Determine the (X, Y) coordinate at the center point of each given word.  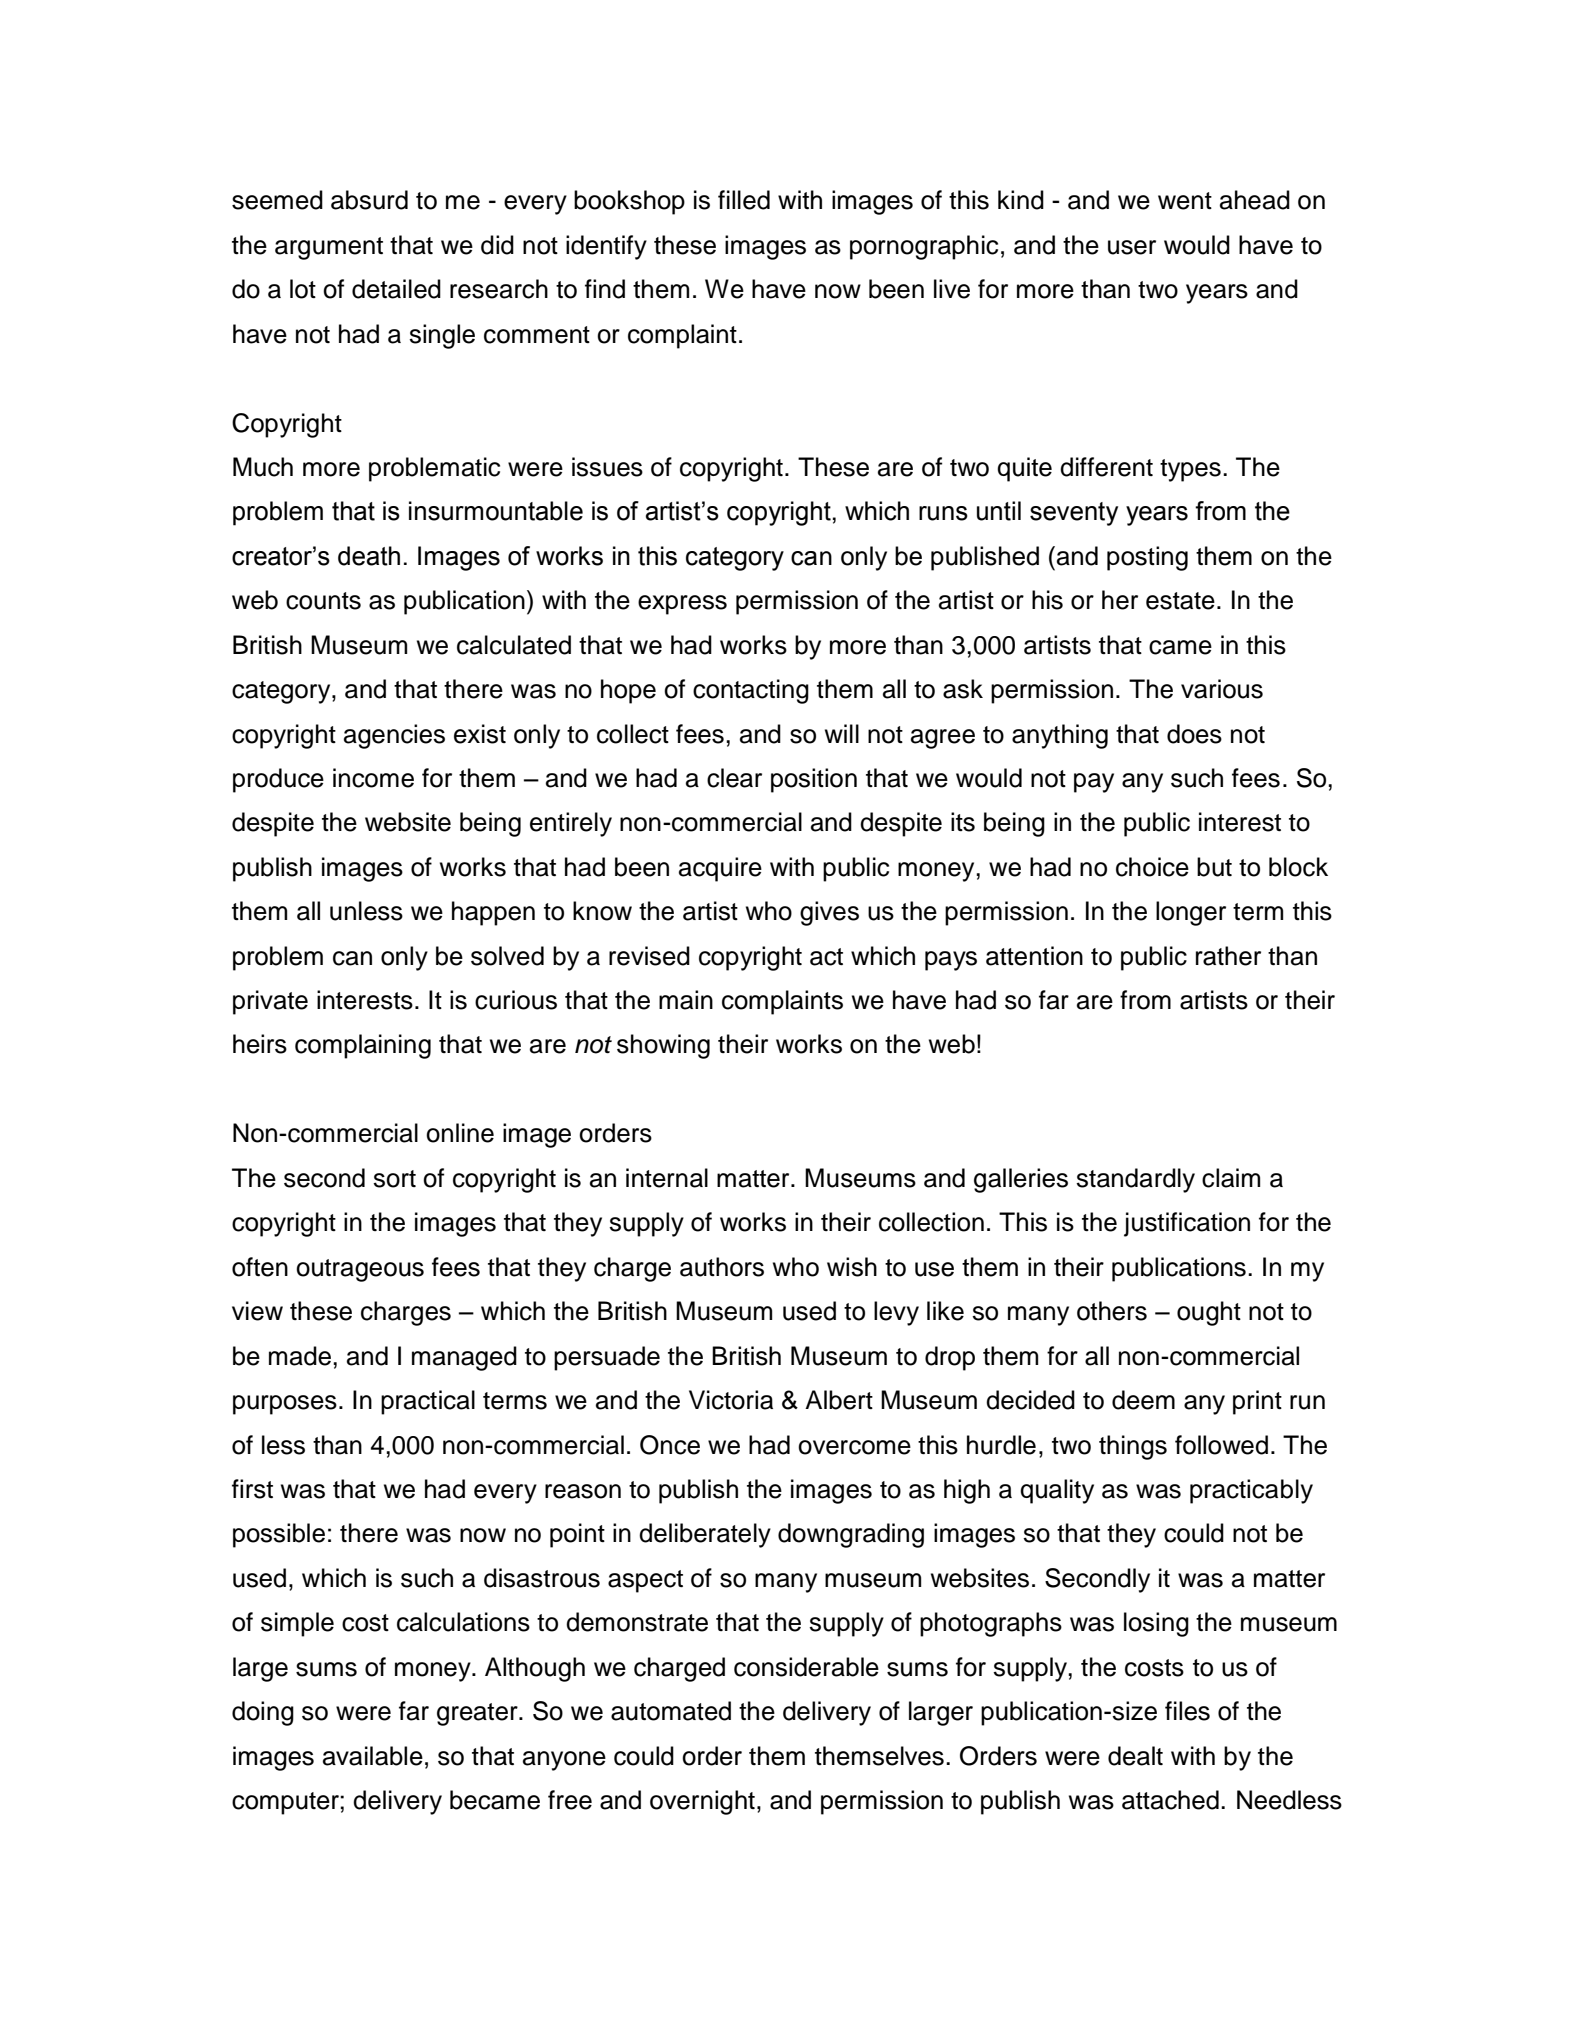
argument (329, 248)
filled (744, 200)
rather (1228, 956)
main (686, 1000)
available (373, 1756)
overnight (702, 1802)
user (1132, 247)
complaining (363, 1046)
